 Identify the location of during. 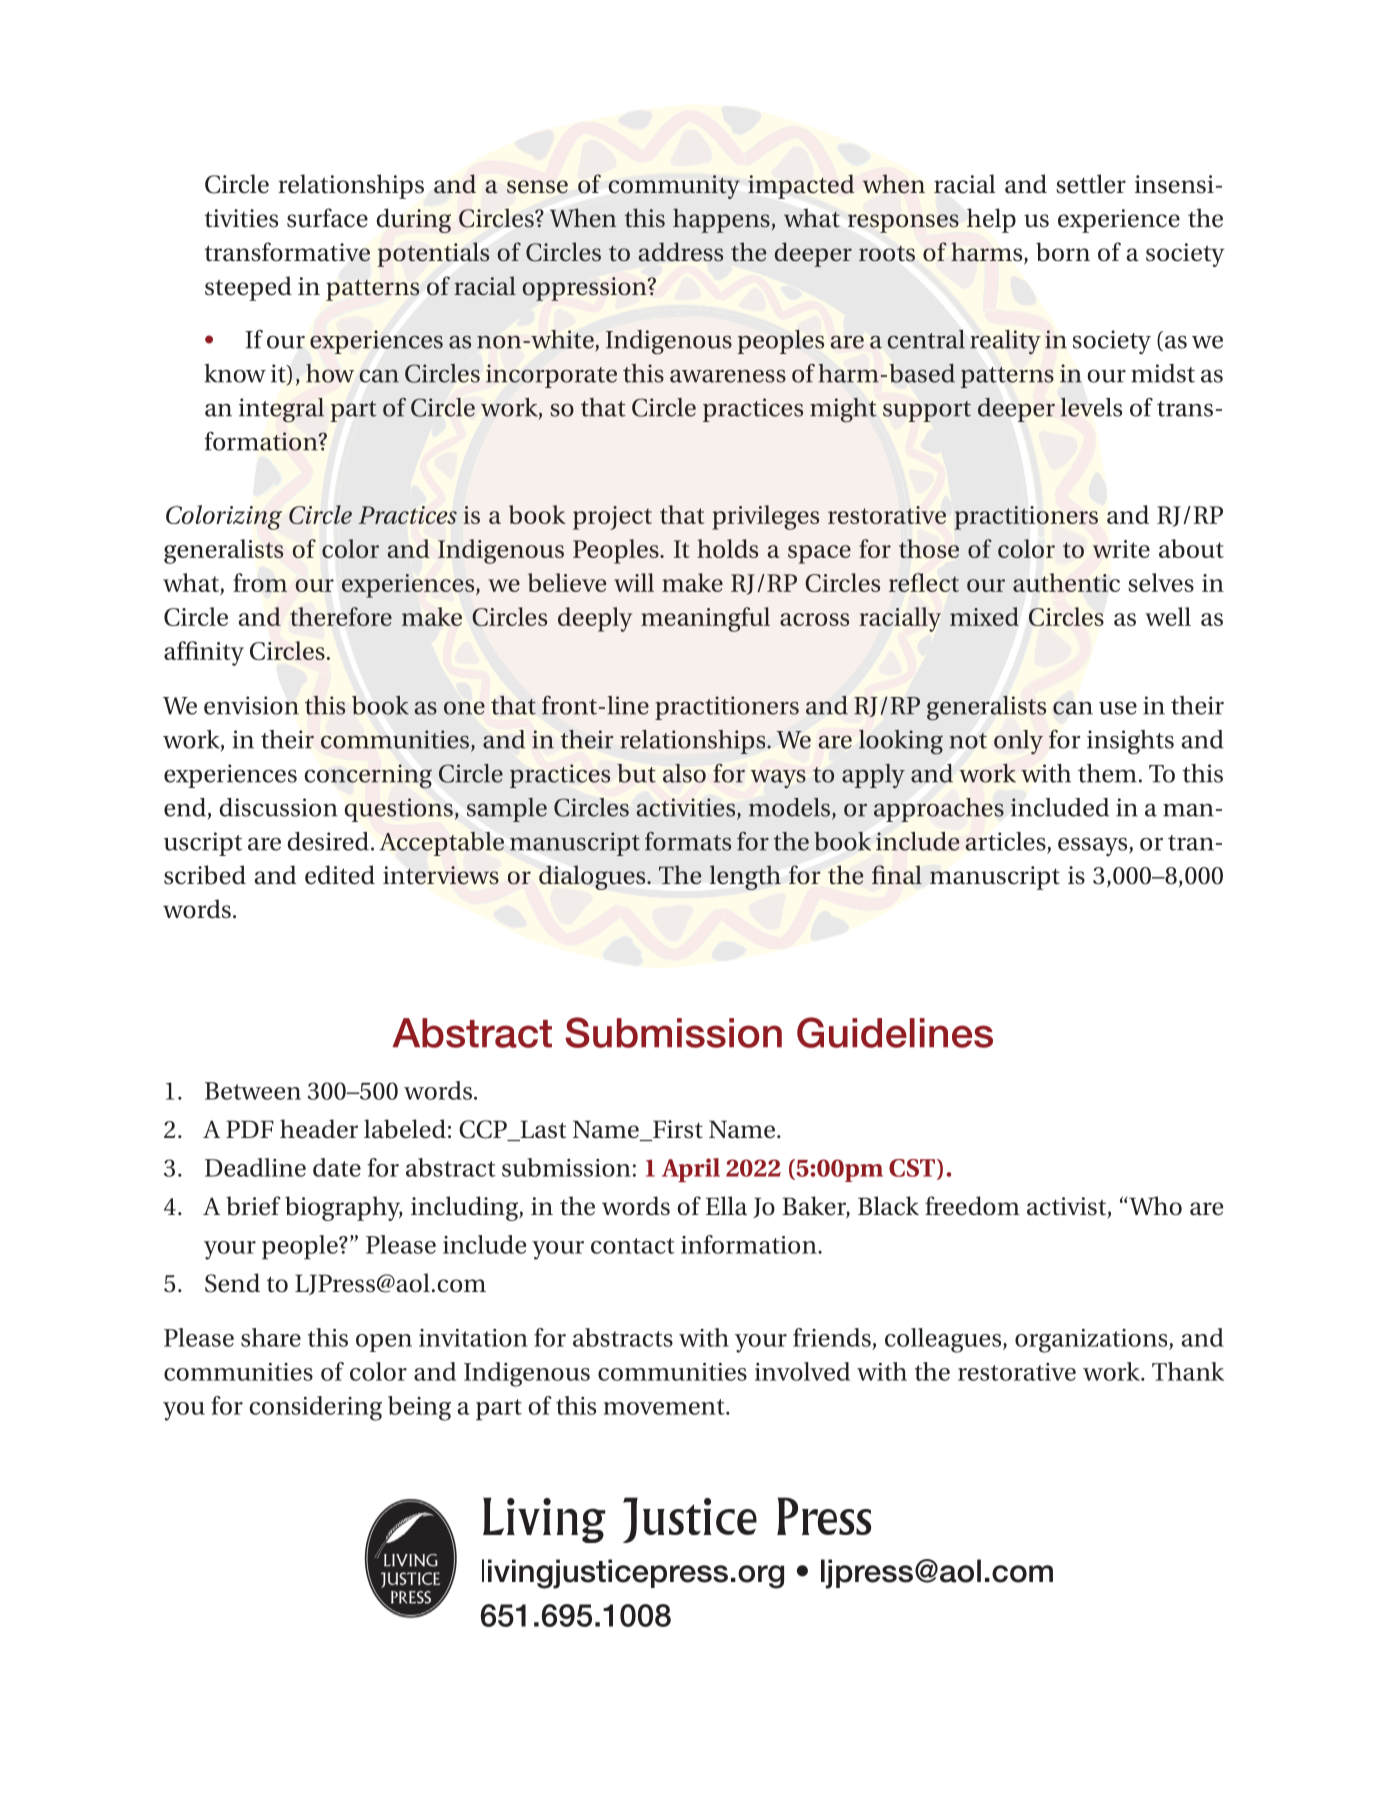
(414, 220).
